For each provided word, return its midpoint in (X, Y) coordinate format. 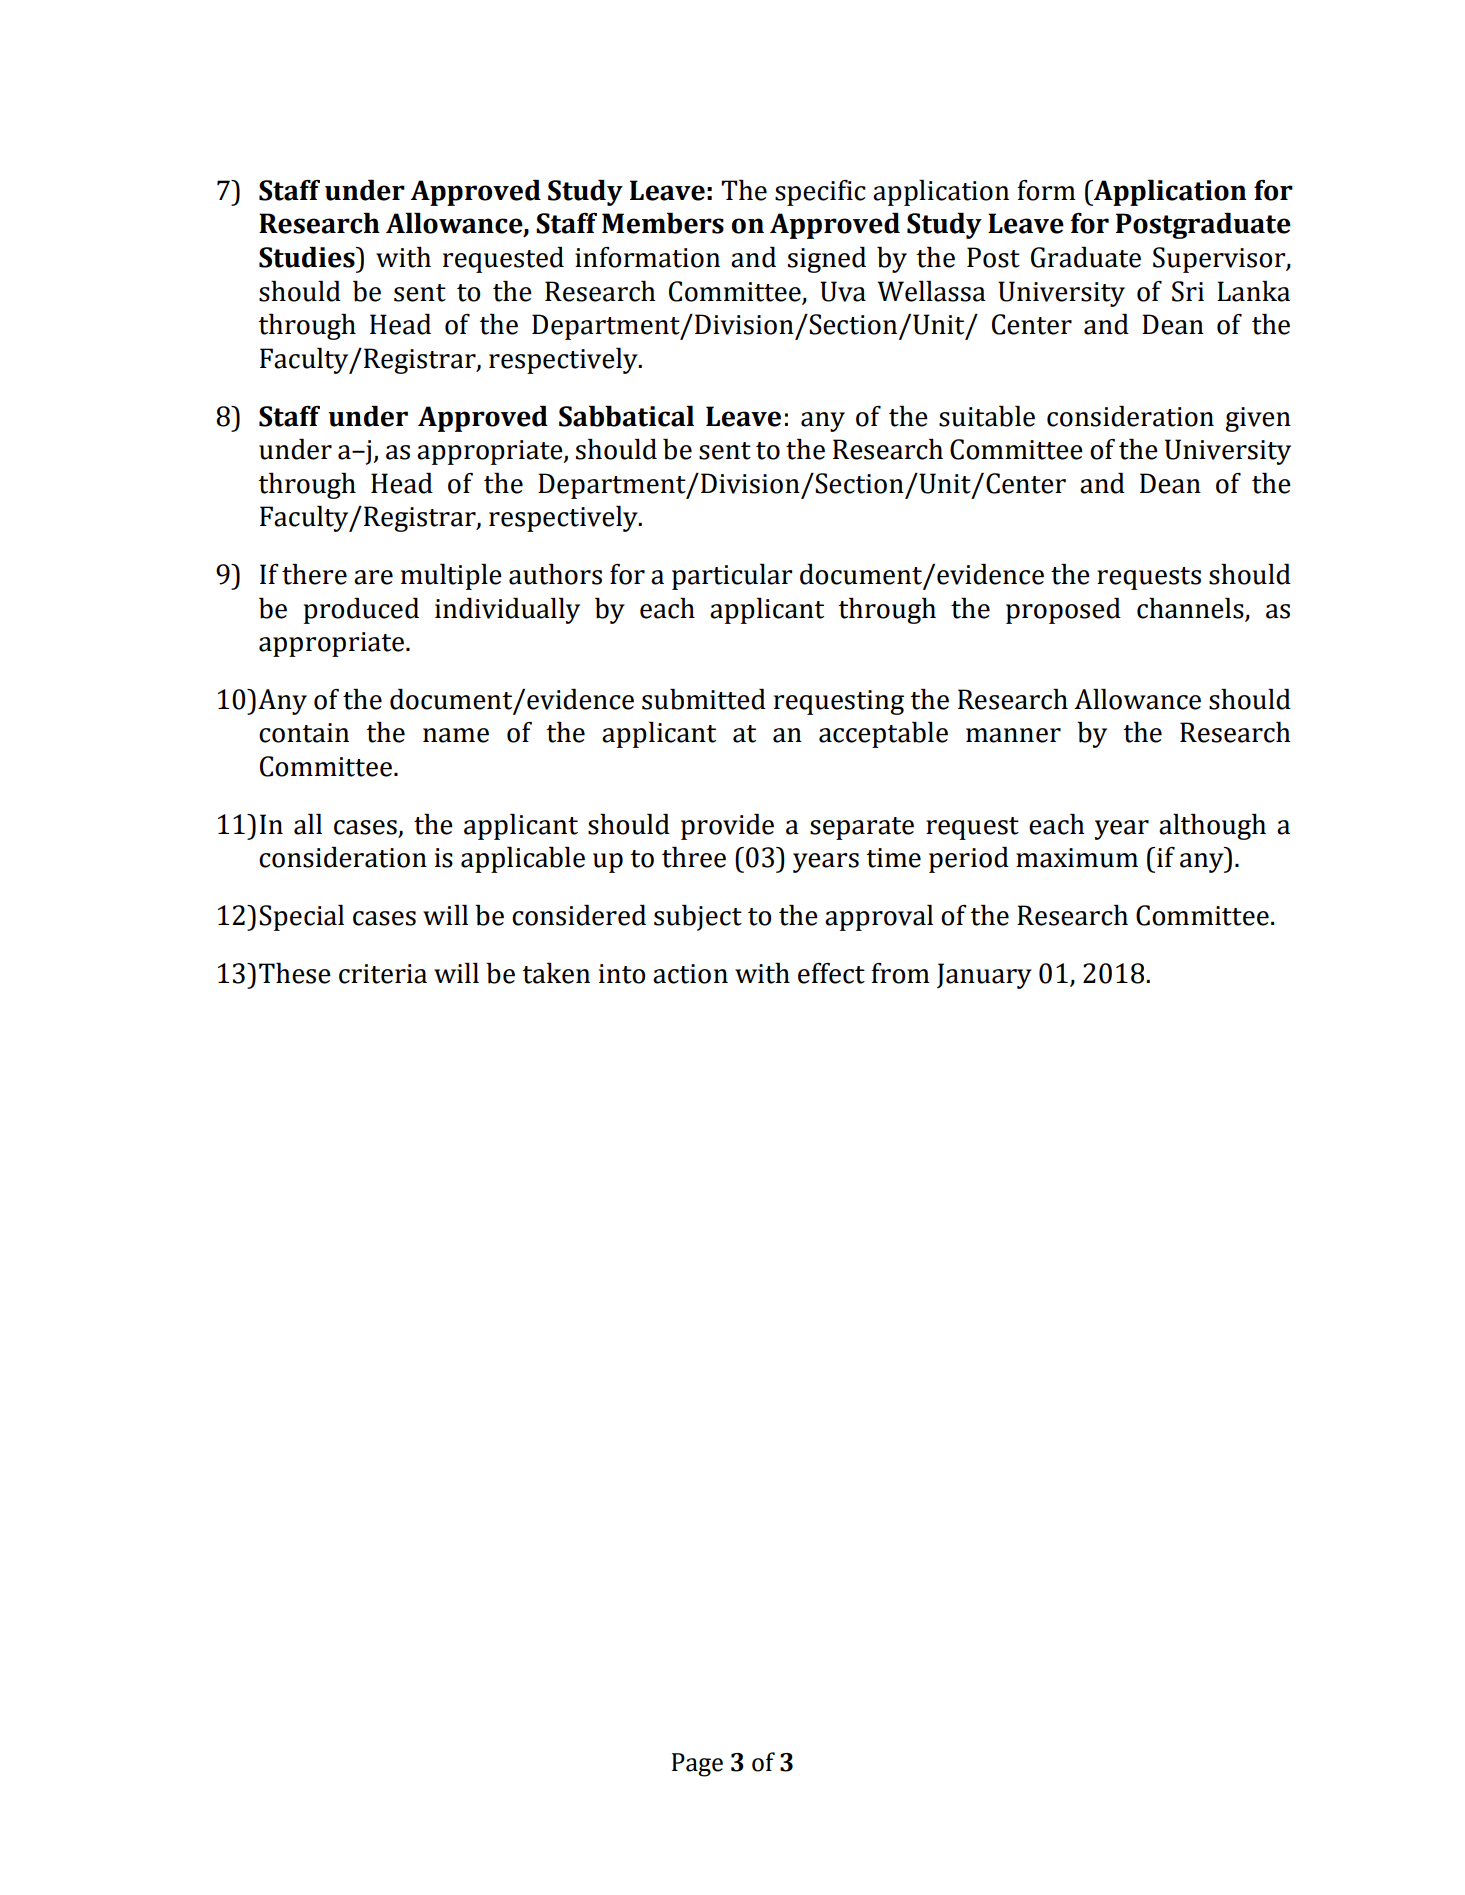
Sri (1188, 291)
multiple (451, 577)
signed (827, 260)
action (690, 974)
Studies (308, 257)
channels (1190, 608)
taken (556, 973)
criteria (383, 974)
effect (831, 973)
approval (879, 918)
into (622, 974)
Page (697, 1765)
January (984, 976)
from (900, 973)
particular (732, 577)
